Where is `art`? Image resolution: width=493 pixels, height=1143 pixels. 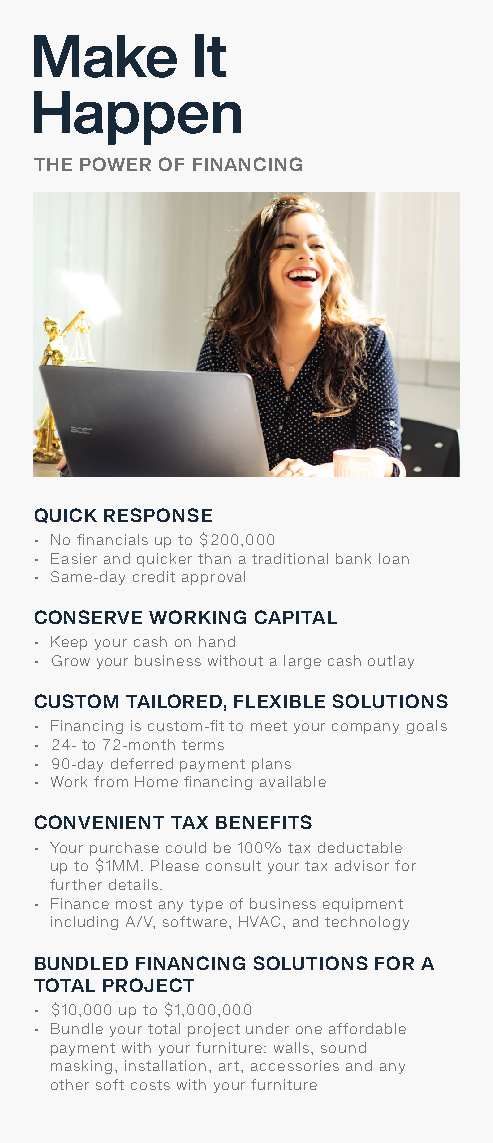 art is located at coordinates (230, 1066).
